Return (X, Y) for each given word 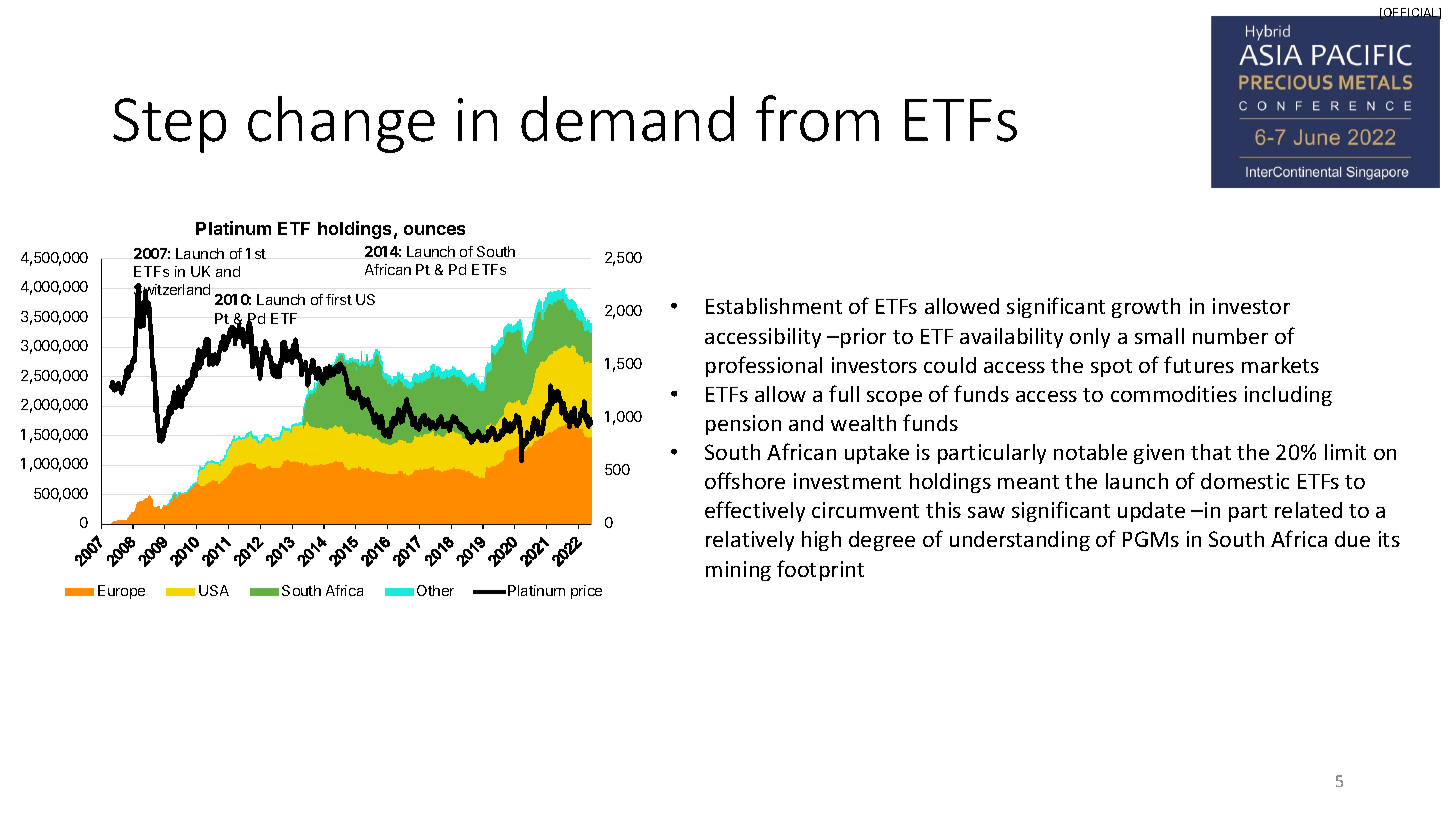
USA (214, 590)
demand (627, 119)
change (341, 124)
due (1352, 539)
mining (738, 571)
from (817, 118)
